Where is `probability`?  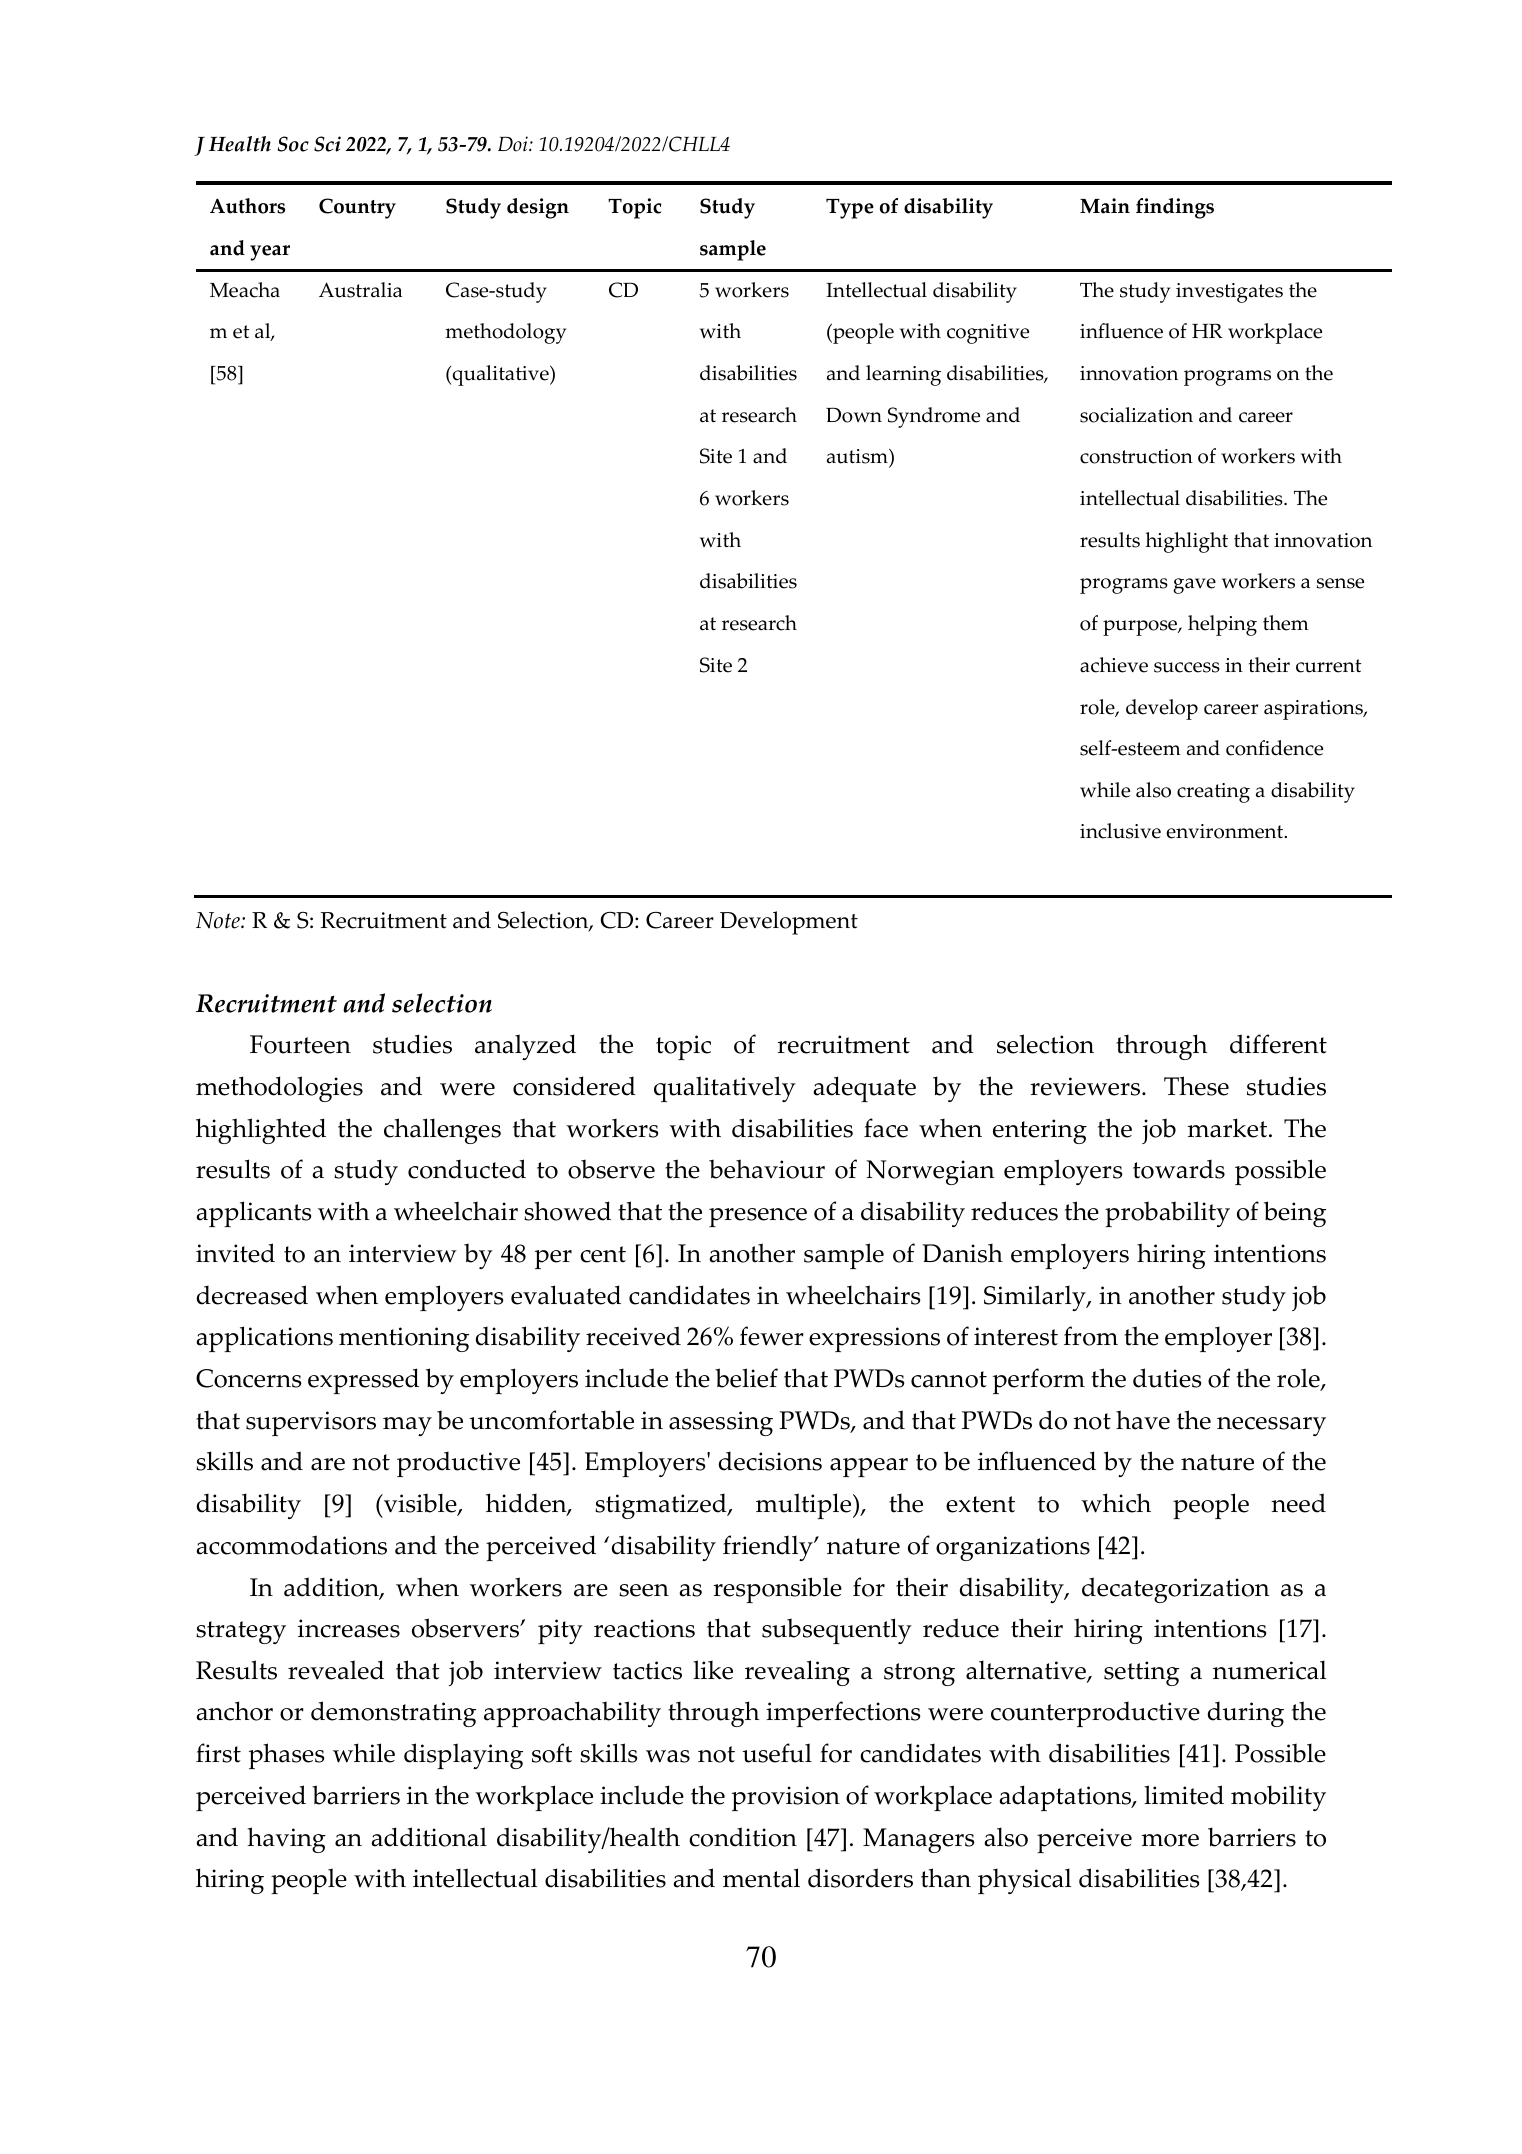
probability is located at coordinates (1167, 1214).
